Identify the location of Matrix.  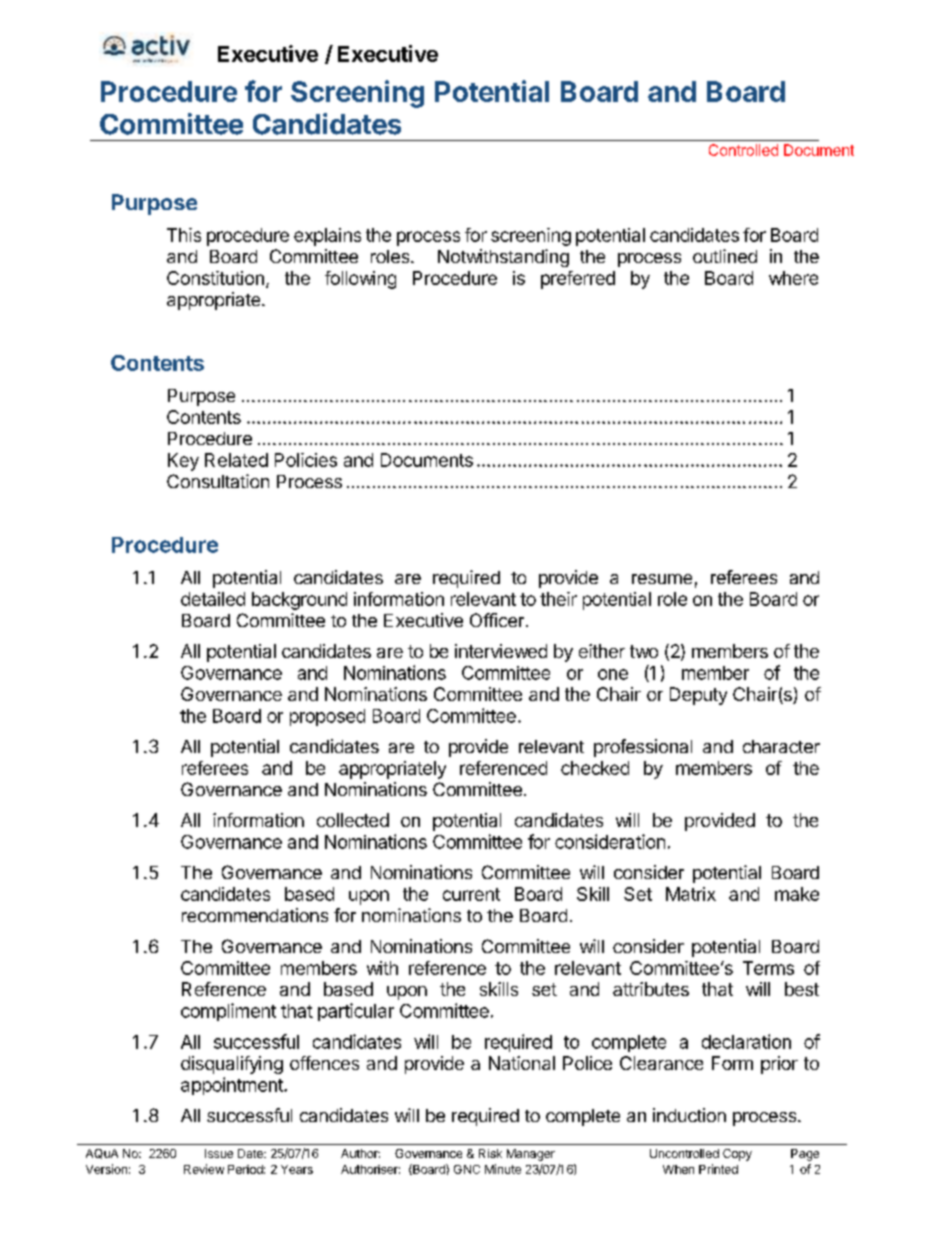
(691, 894).
